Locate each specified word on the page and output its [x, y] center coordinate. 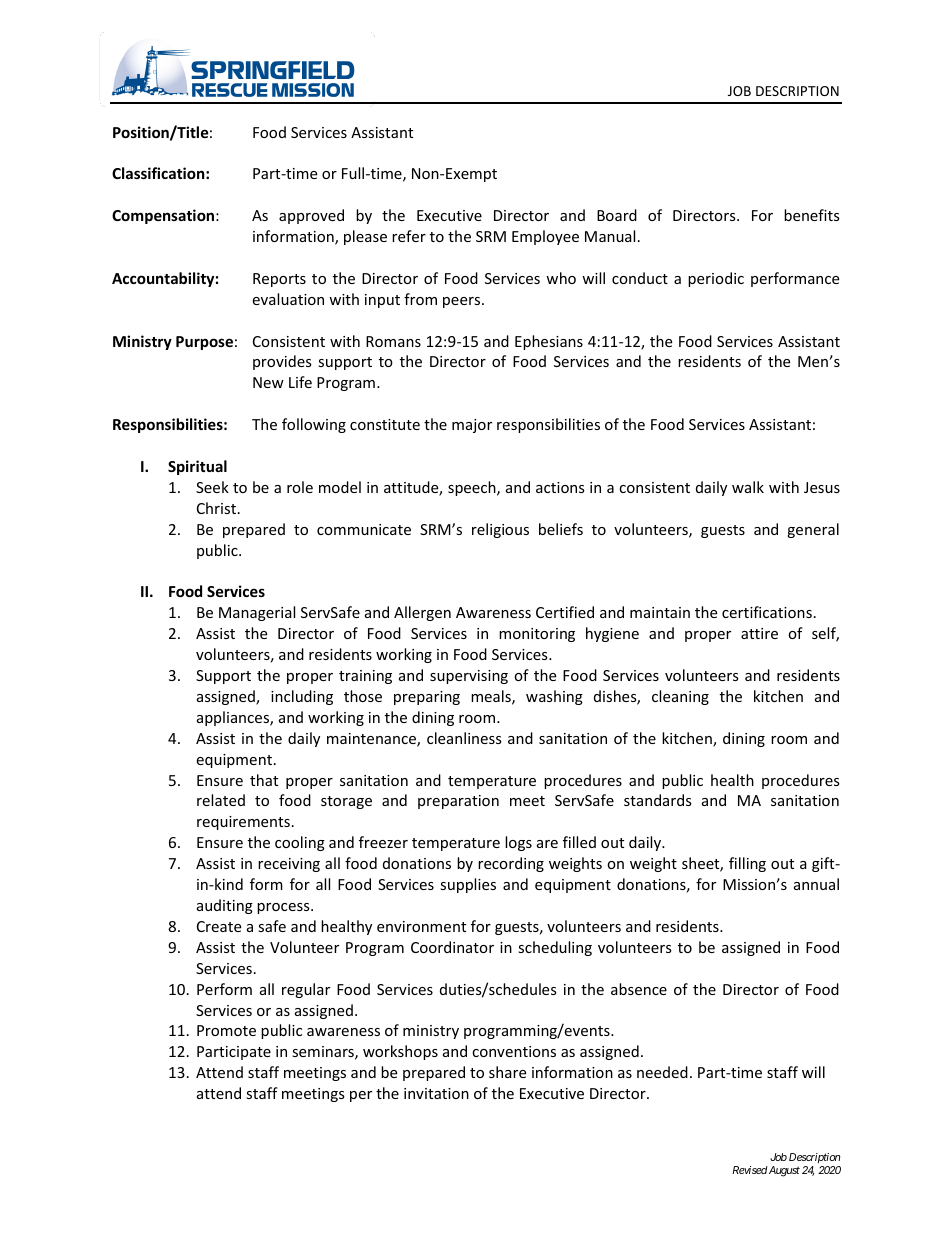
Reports [279, 280]
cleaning [680, 697]
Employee [545, 237]
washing [554, 697]
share [507, 1072]
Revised [750, 1170]
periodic [716, 279]
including [302, 697]
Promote [226, 1030]
